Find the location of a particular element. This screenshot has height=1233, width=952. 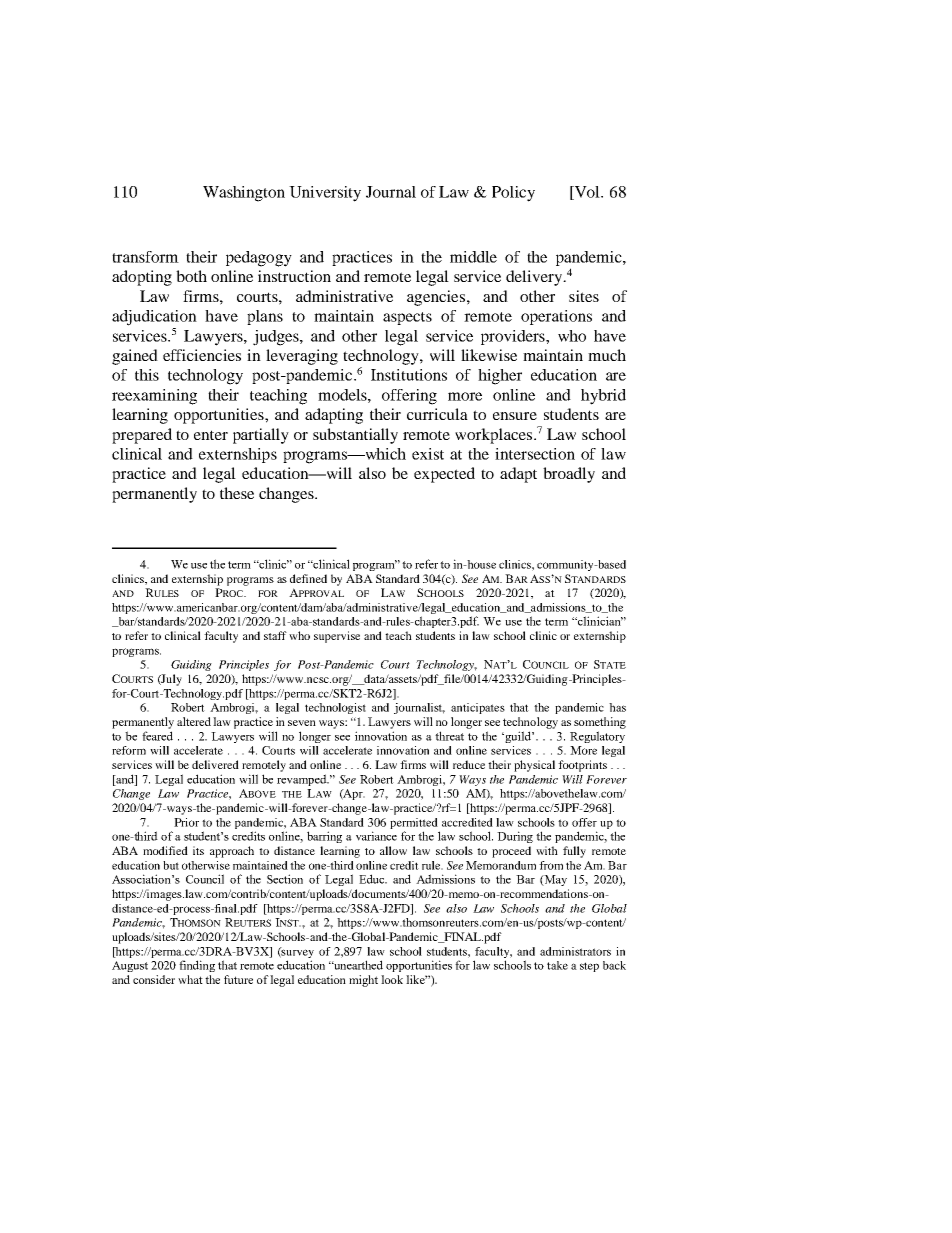

finding is located at coordinates (197, 966).
